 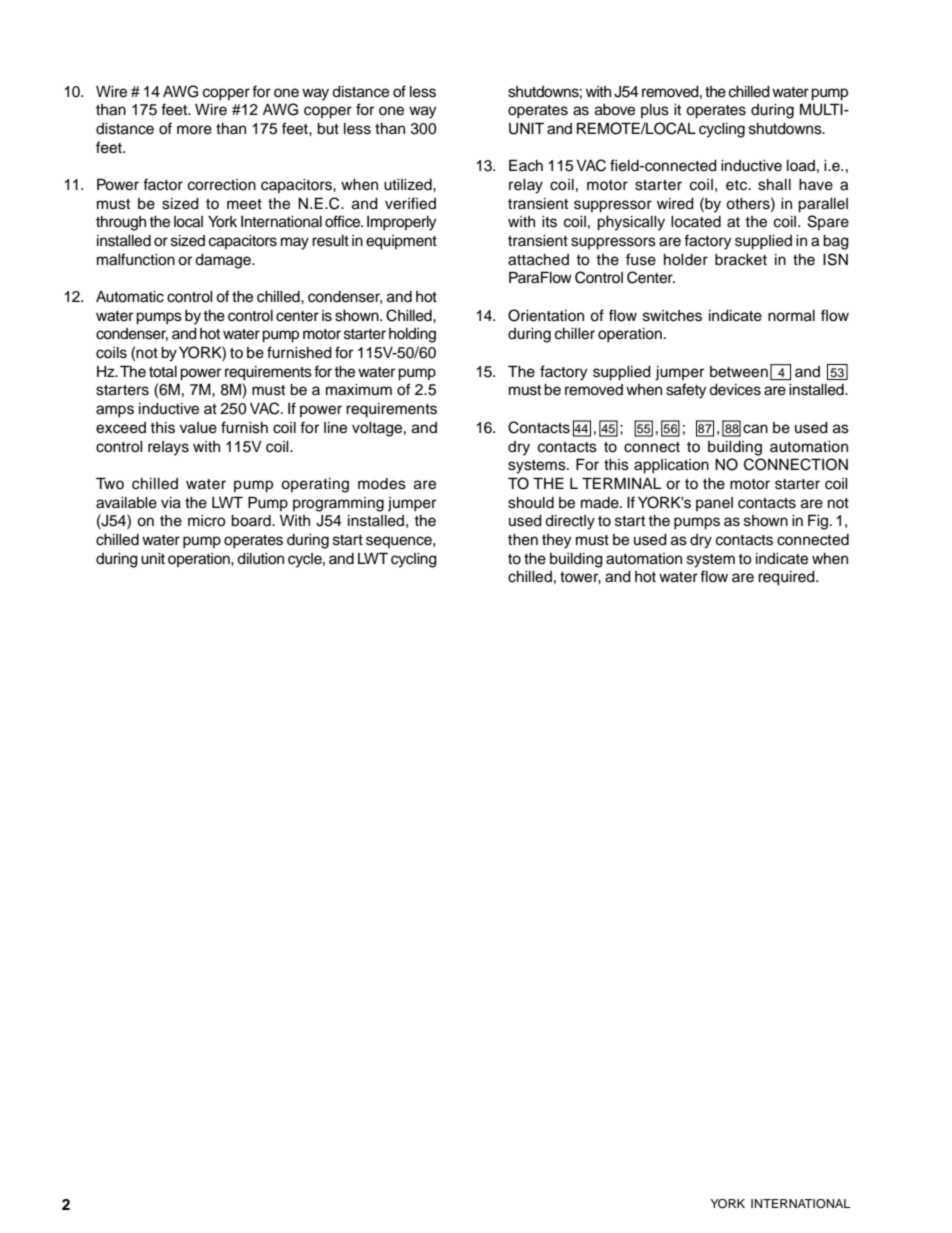 What do you see at coordinates (526, 165) in the image?
I see `Each` at bounding box center [526, 165].
